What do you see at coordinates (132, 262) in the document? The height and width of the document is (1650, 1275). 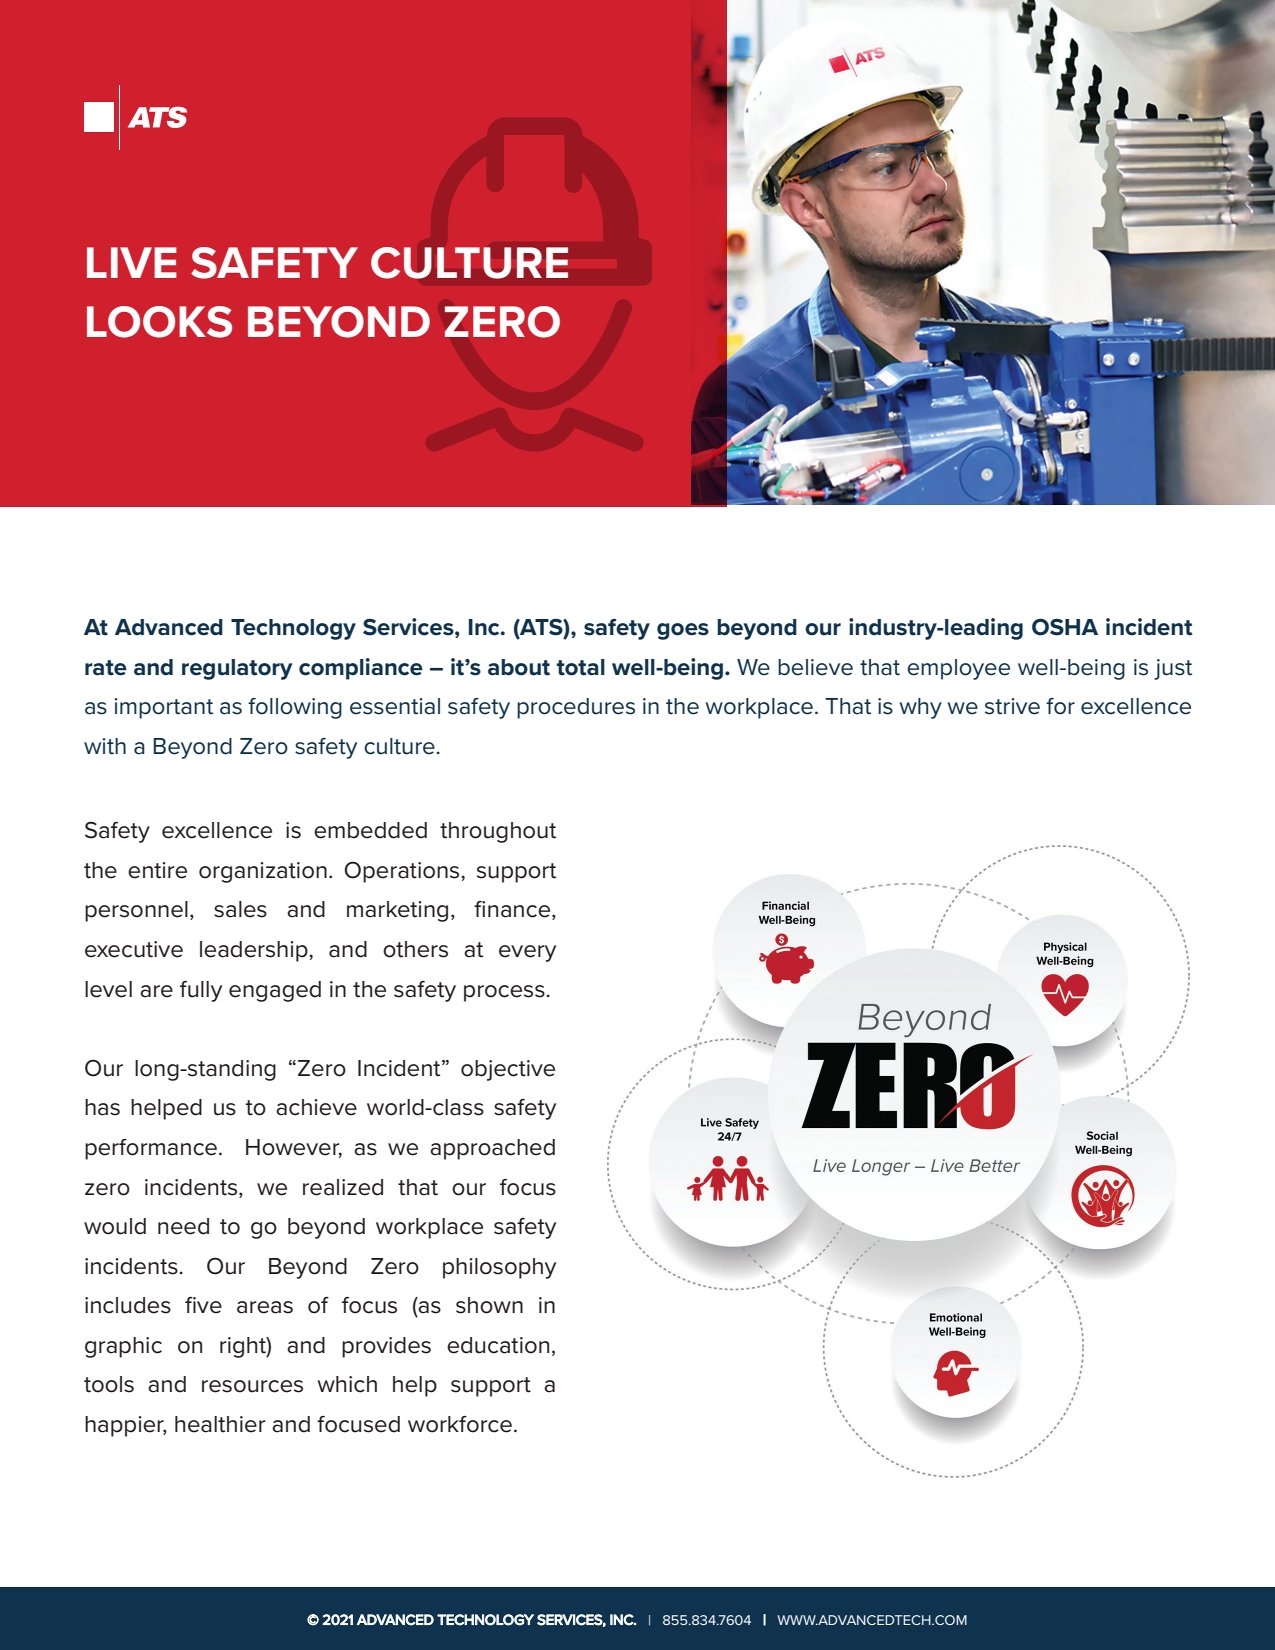 I see `LIVE` at bounding box center [132, 262].
